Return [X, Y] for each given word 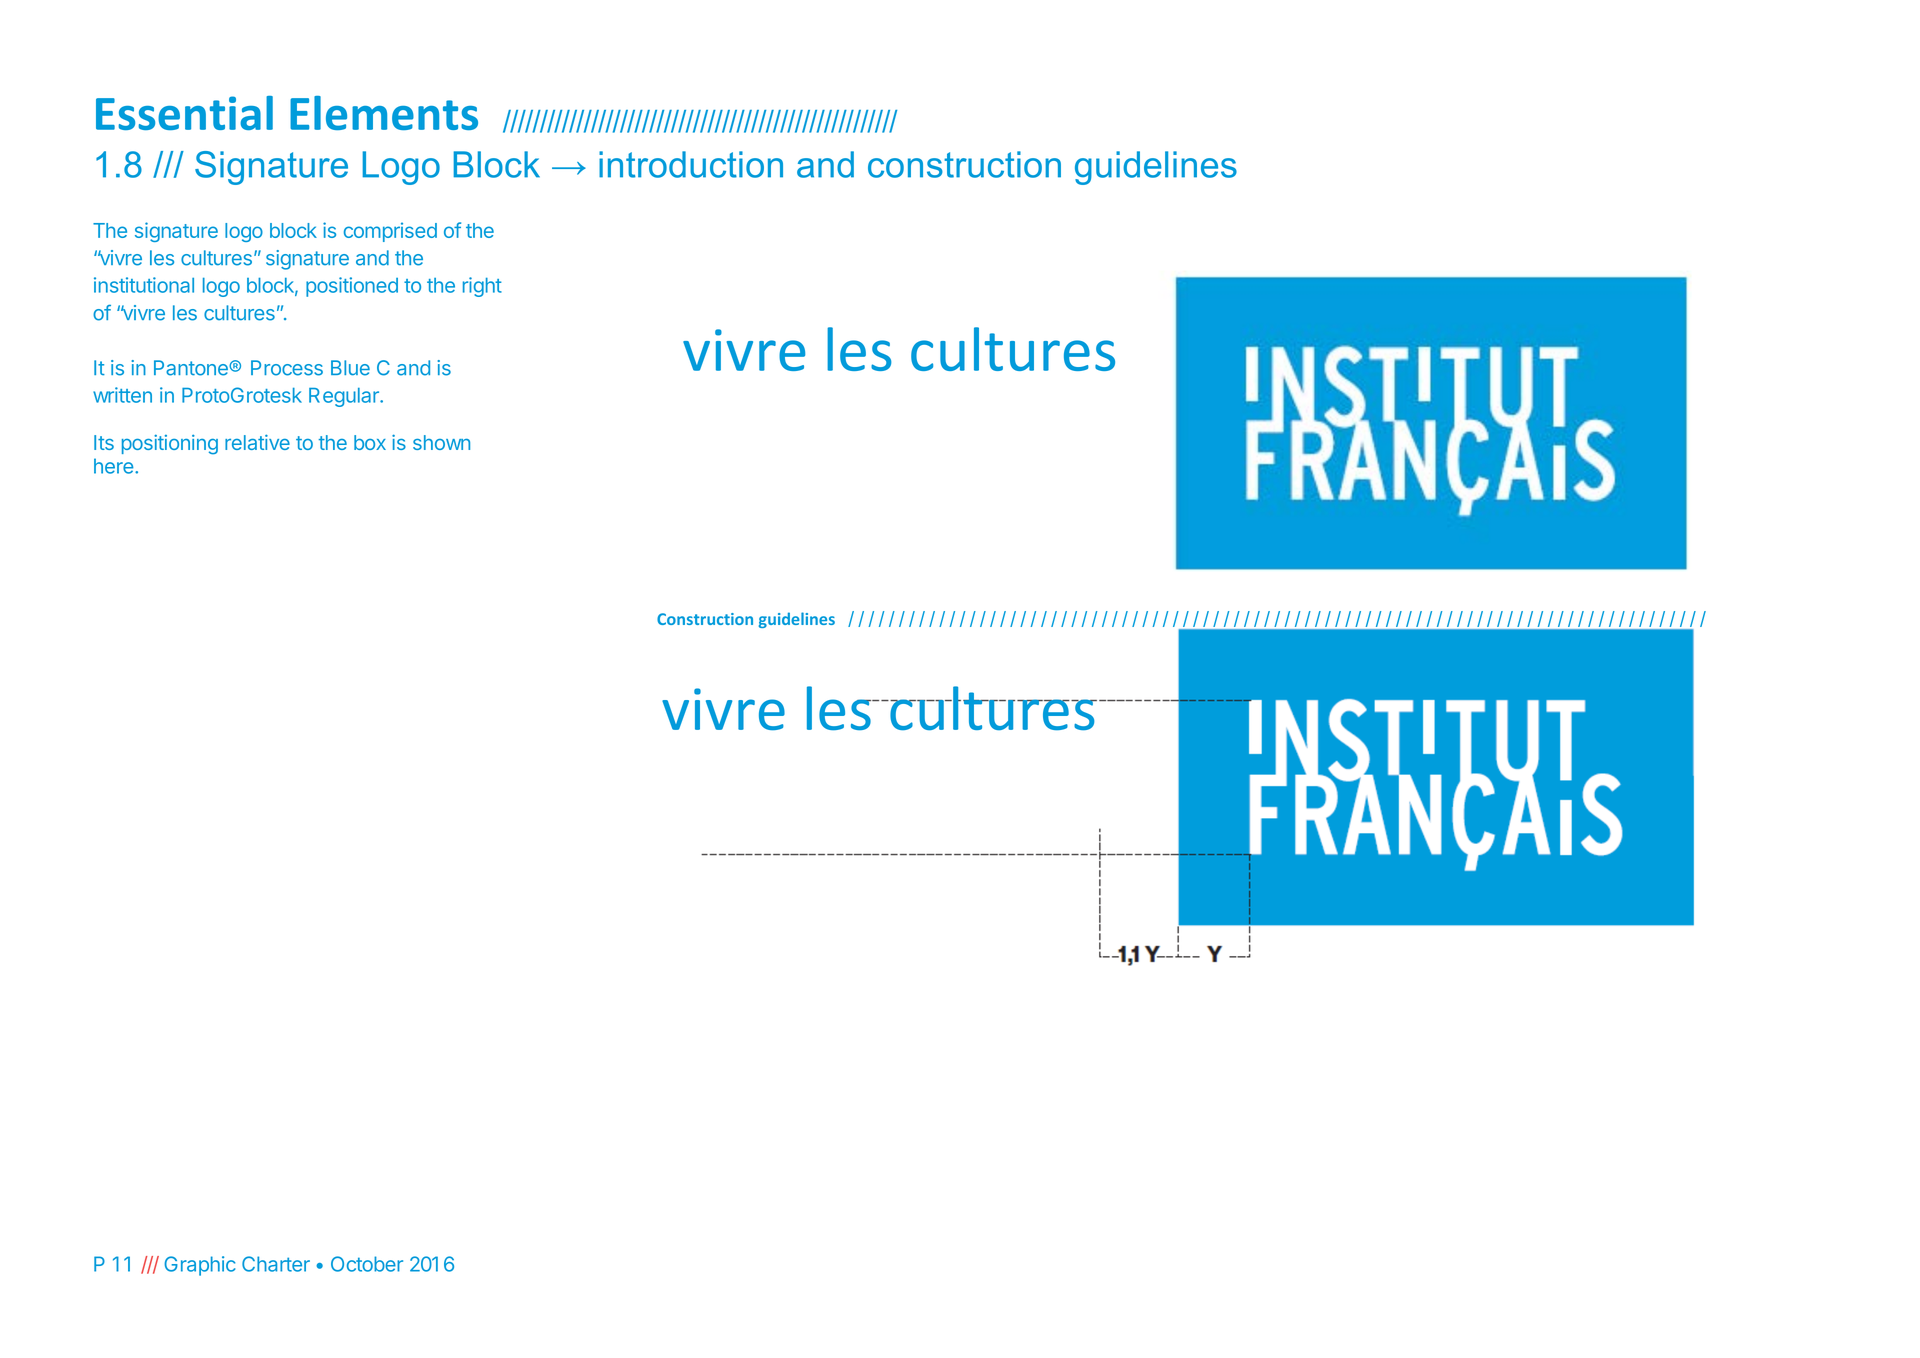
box [370, 442]
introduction [691, 164]
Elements [384, 113]
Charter [276, 1264]
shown [441, 442]
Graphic [199, 1266]
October [367, 1264]
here [113, 466]
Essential [184, 113]
